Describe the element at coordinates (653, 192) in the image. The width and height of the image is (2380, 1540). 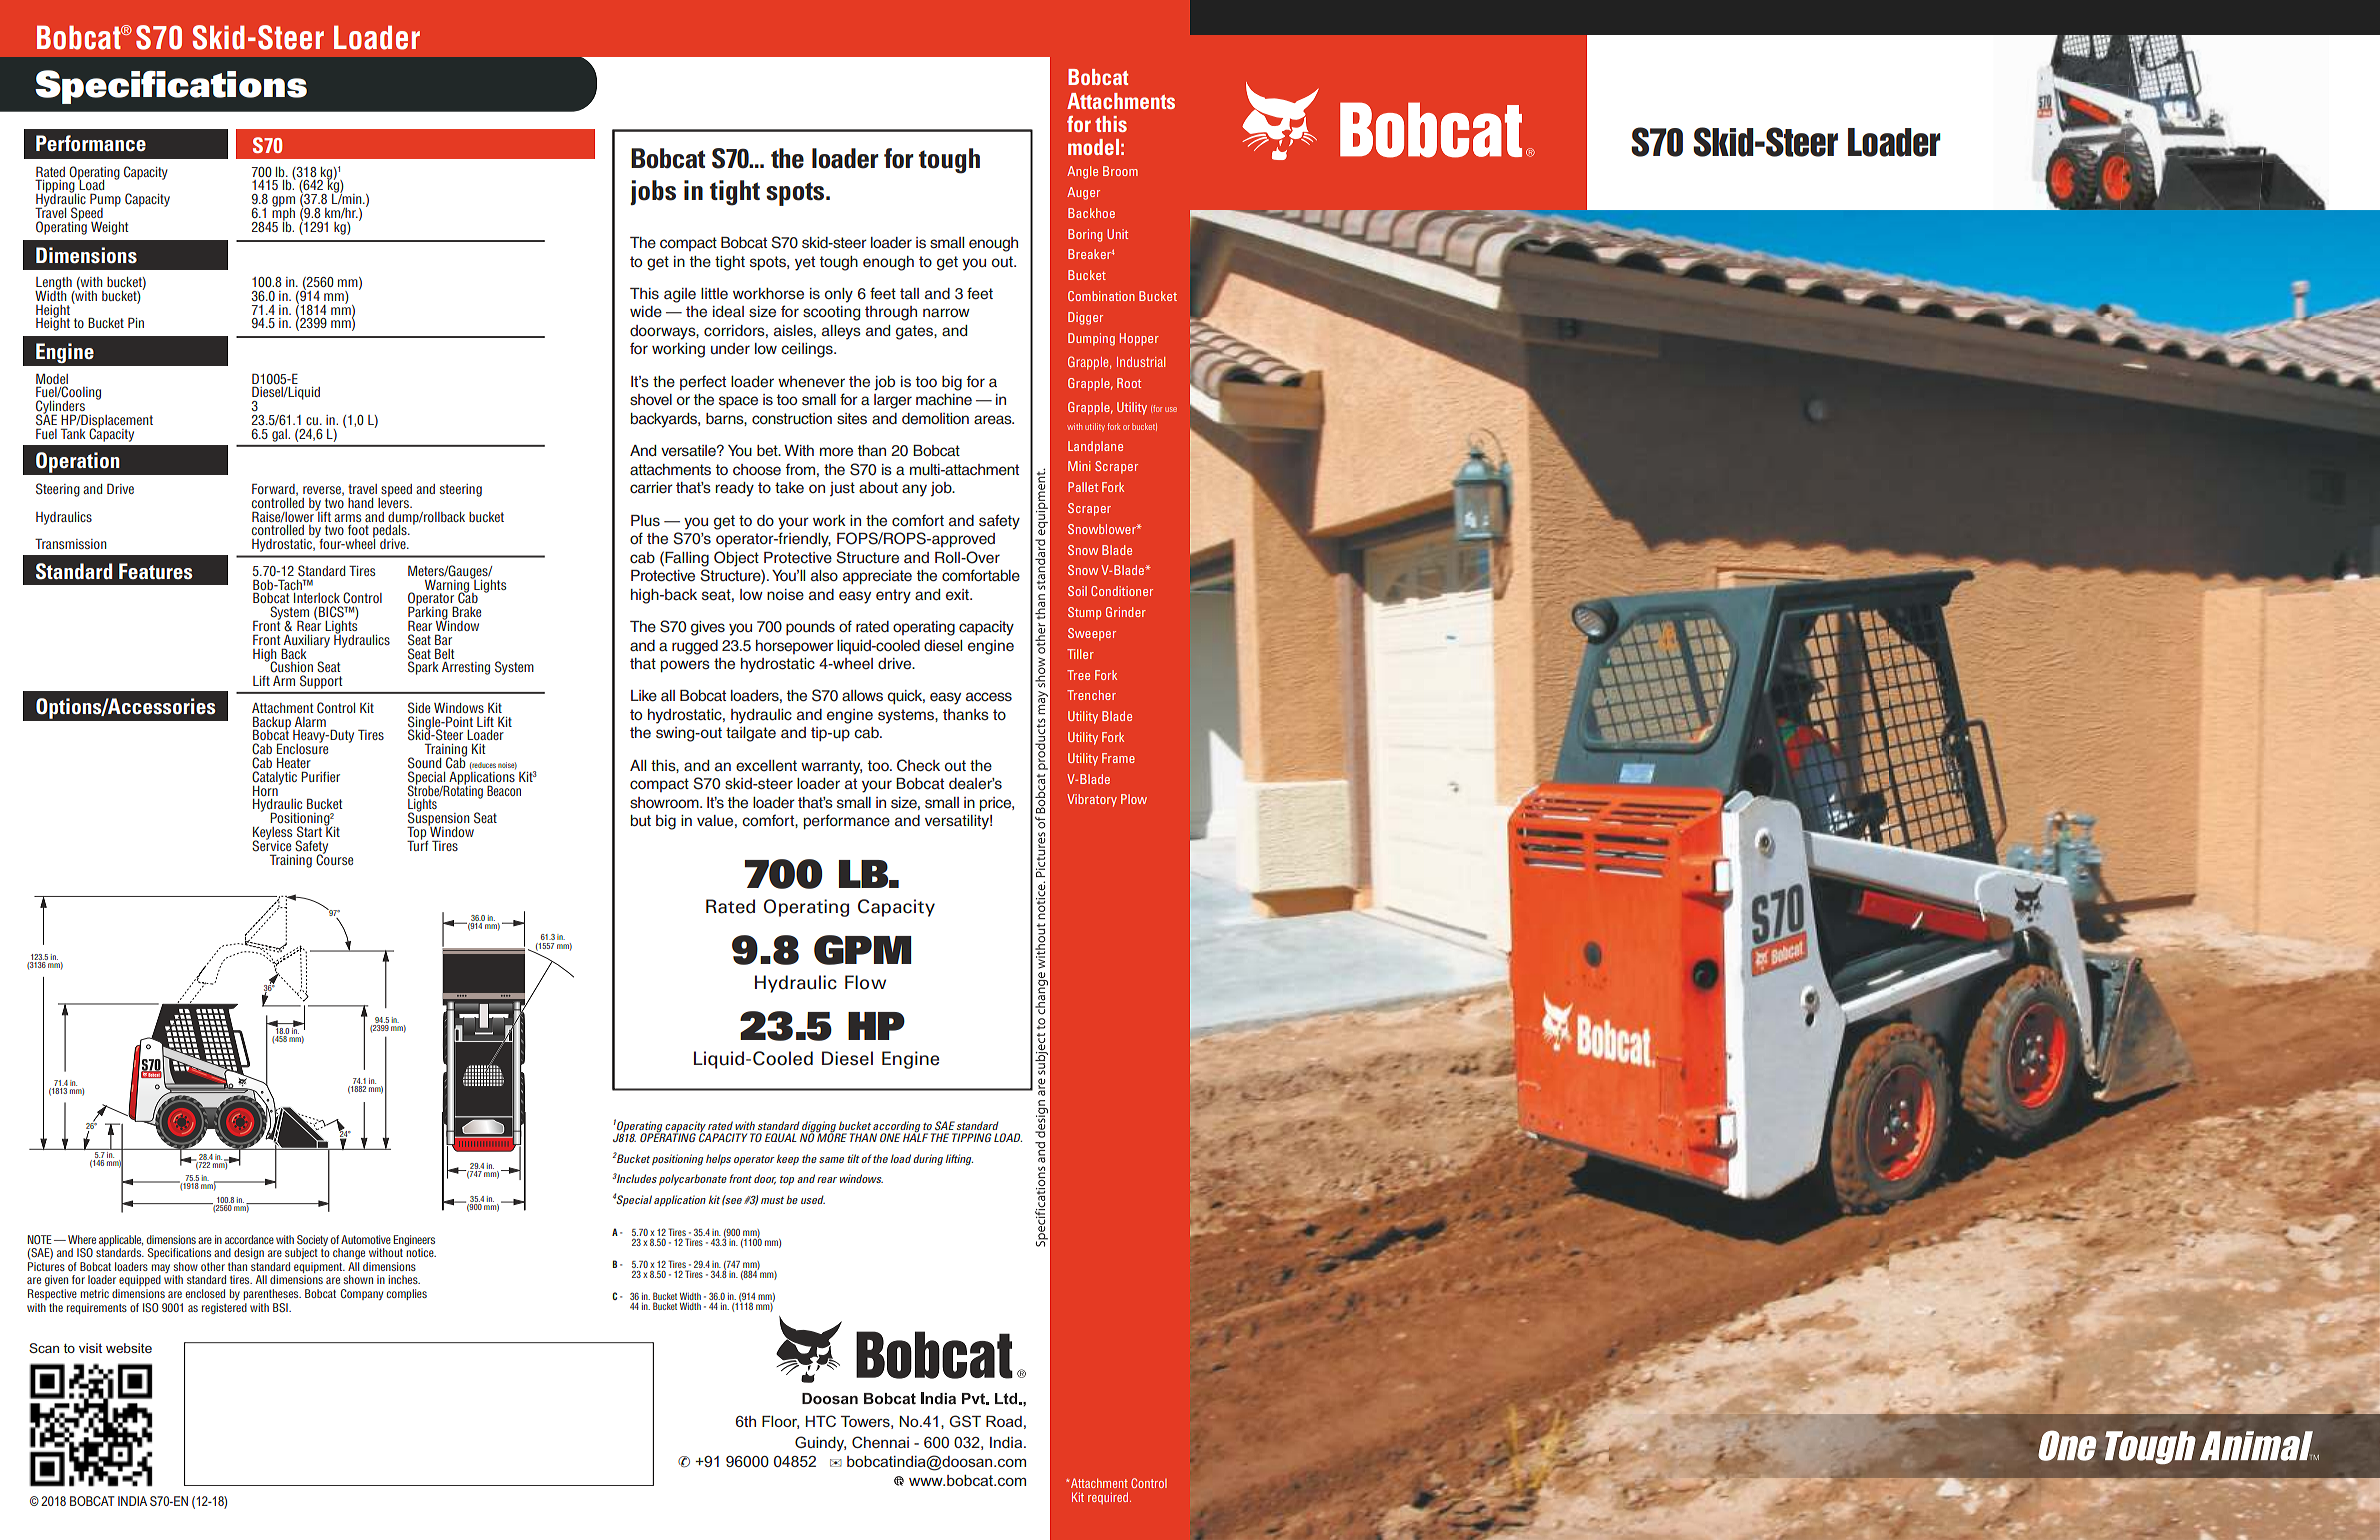
I see `jobs` at that location.
